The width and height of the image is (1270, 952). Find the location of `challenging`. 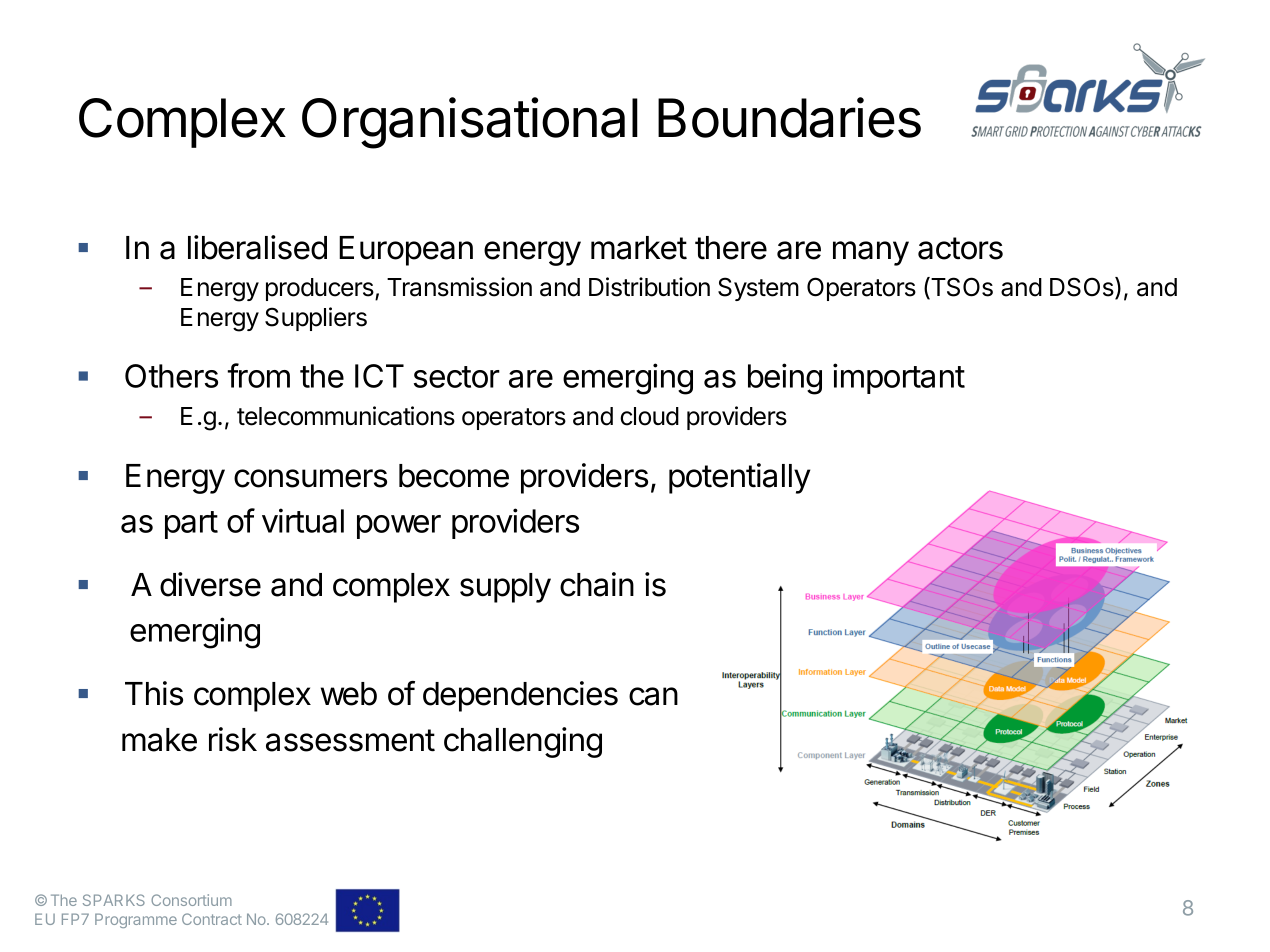

challenging is located at coordinates (523, 742).
